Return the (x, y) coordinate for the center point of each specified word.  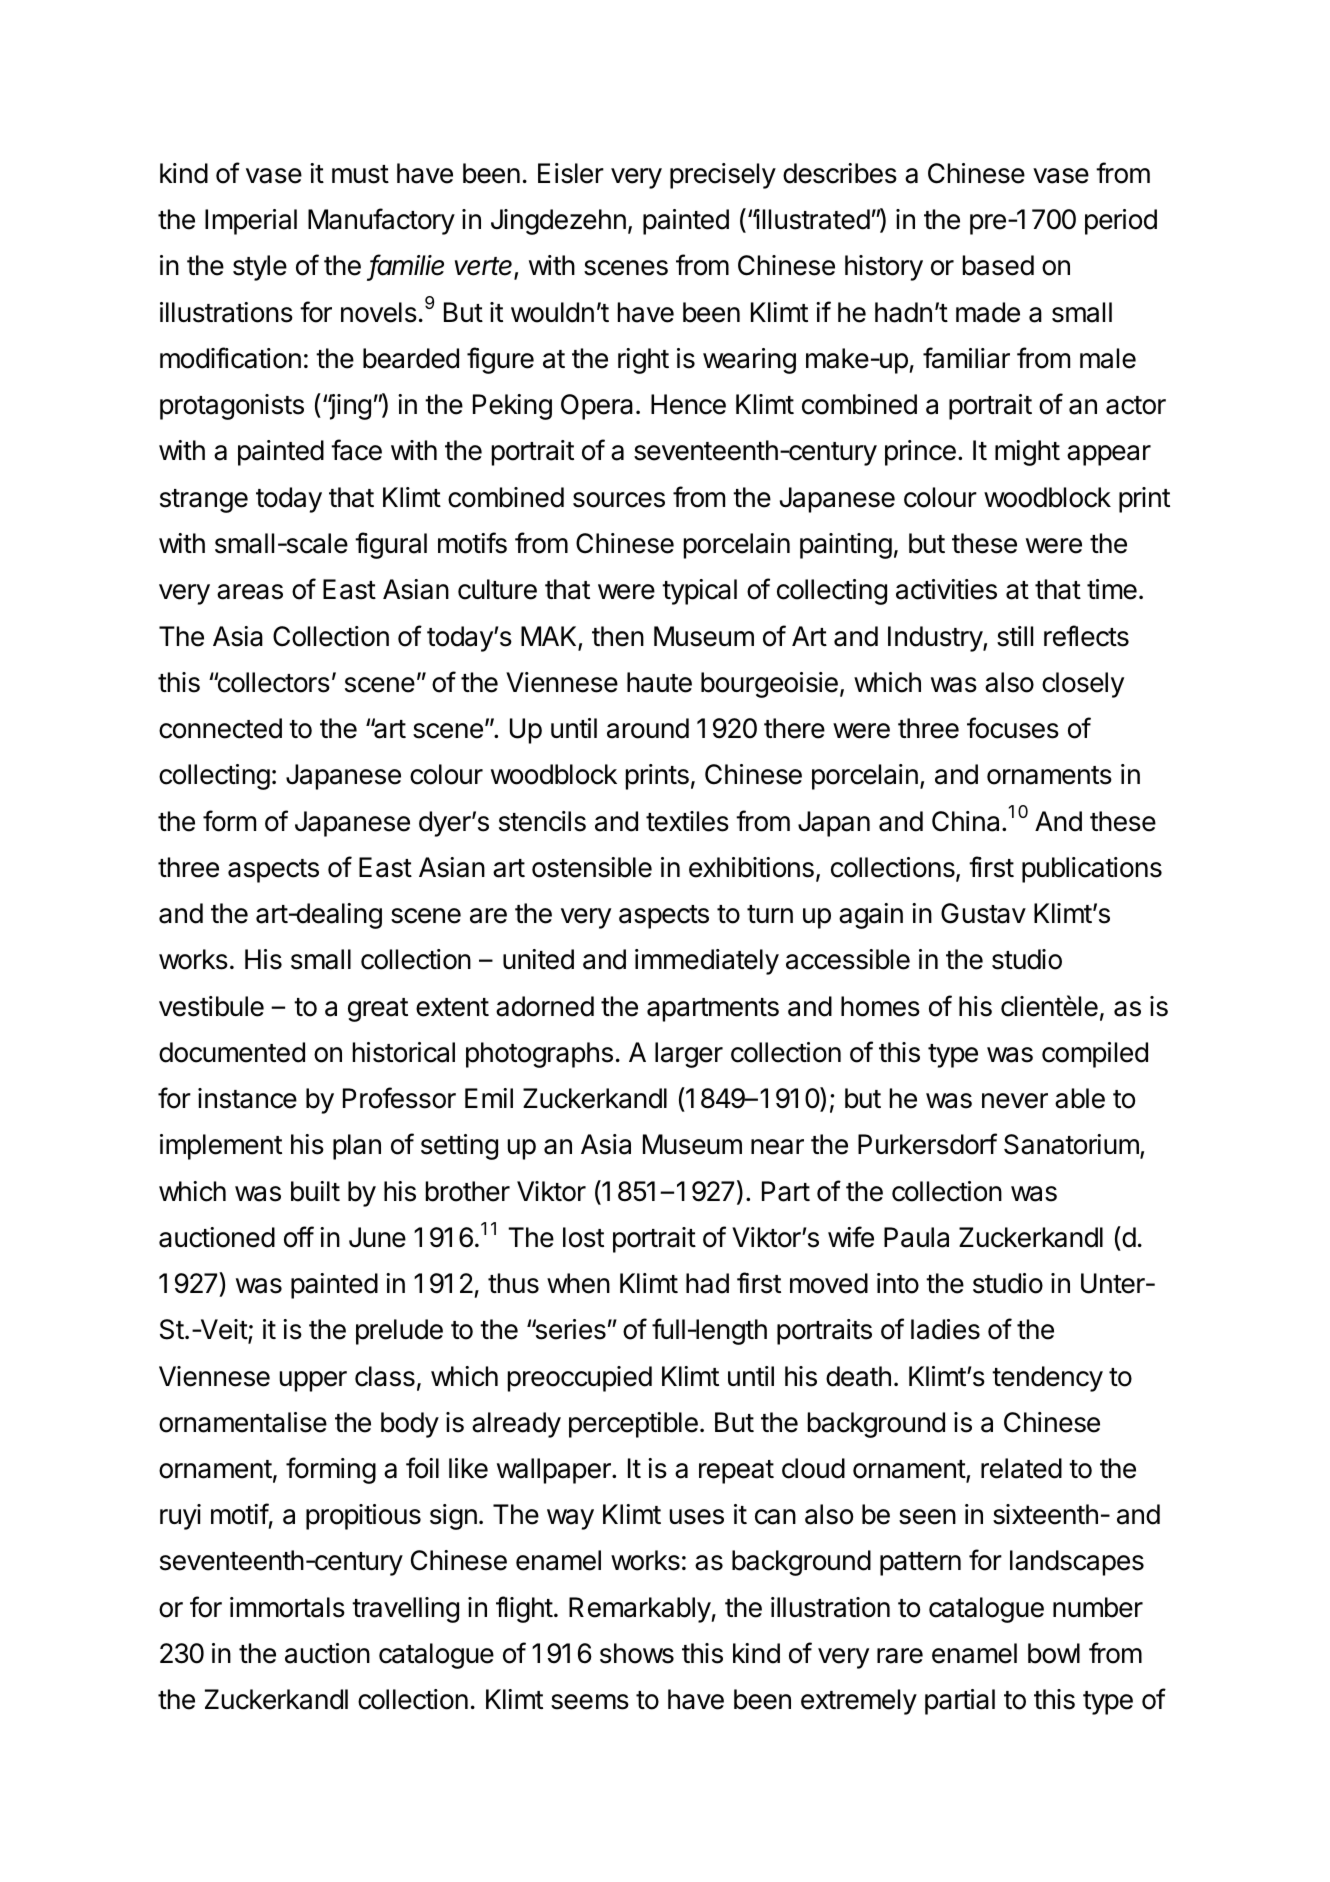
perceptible (633, 1425)
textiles (687, 821)
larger (689, 1055)
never (1015, 1101)
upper (313, 1381)
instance (247, 1098)
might (1027, 453)
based (998, 265)
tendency (1047, 1379)
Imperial (251, 222)
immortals (287, 1607)
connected (220, 728)
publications (1092, 870)
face (356, 450)
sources (619, 500)
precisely (723, 176)
